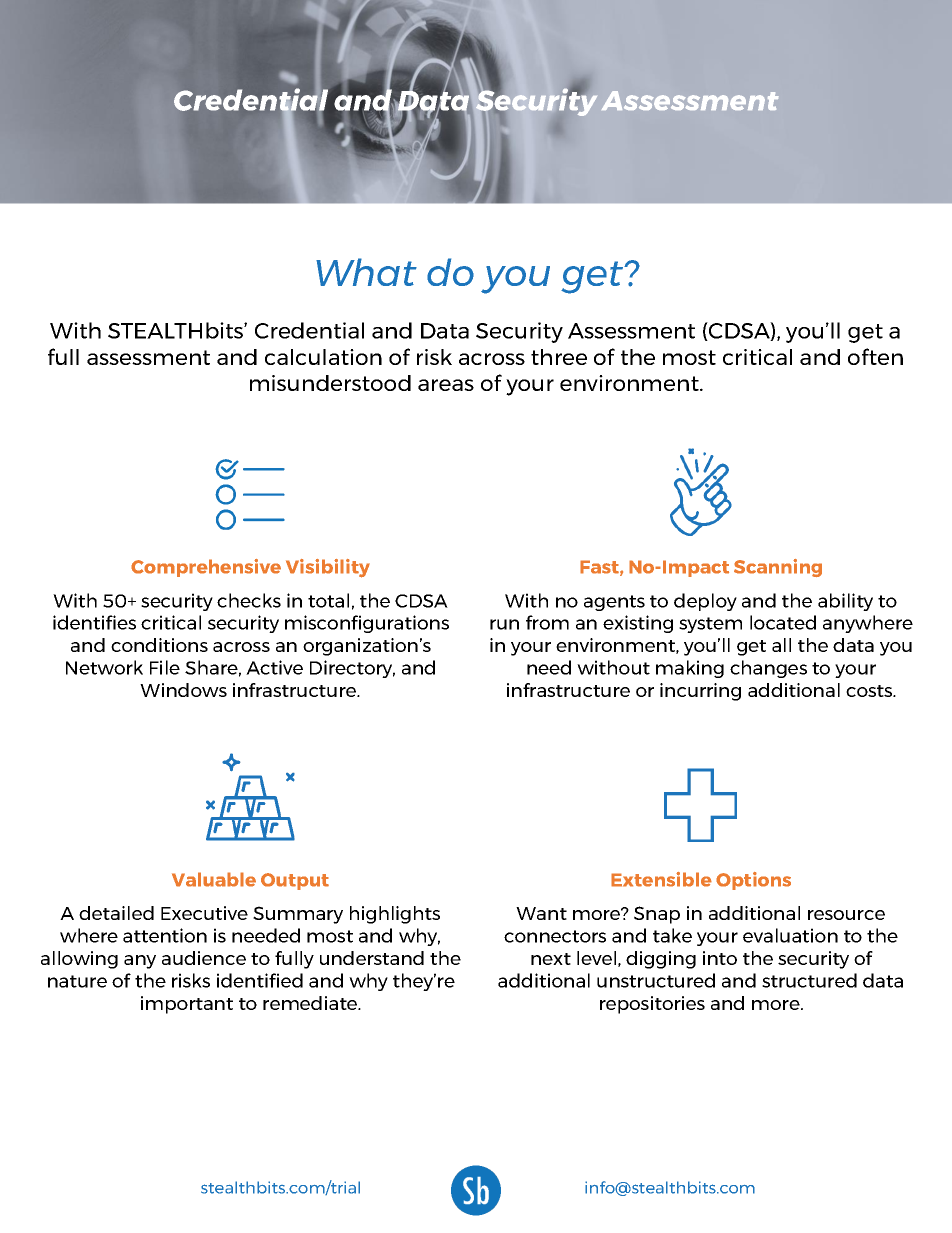 Image resolution: width=952 pixels, height=1233 pixels. What do you see at coordinates (159, 645) in the page?
I see `conditions` at bounding box center [159, 645].
